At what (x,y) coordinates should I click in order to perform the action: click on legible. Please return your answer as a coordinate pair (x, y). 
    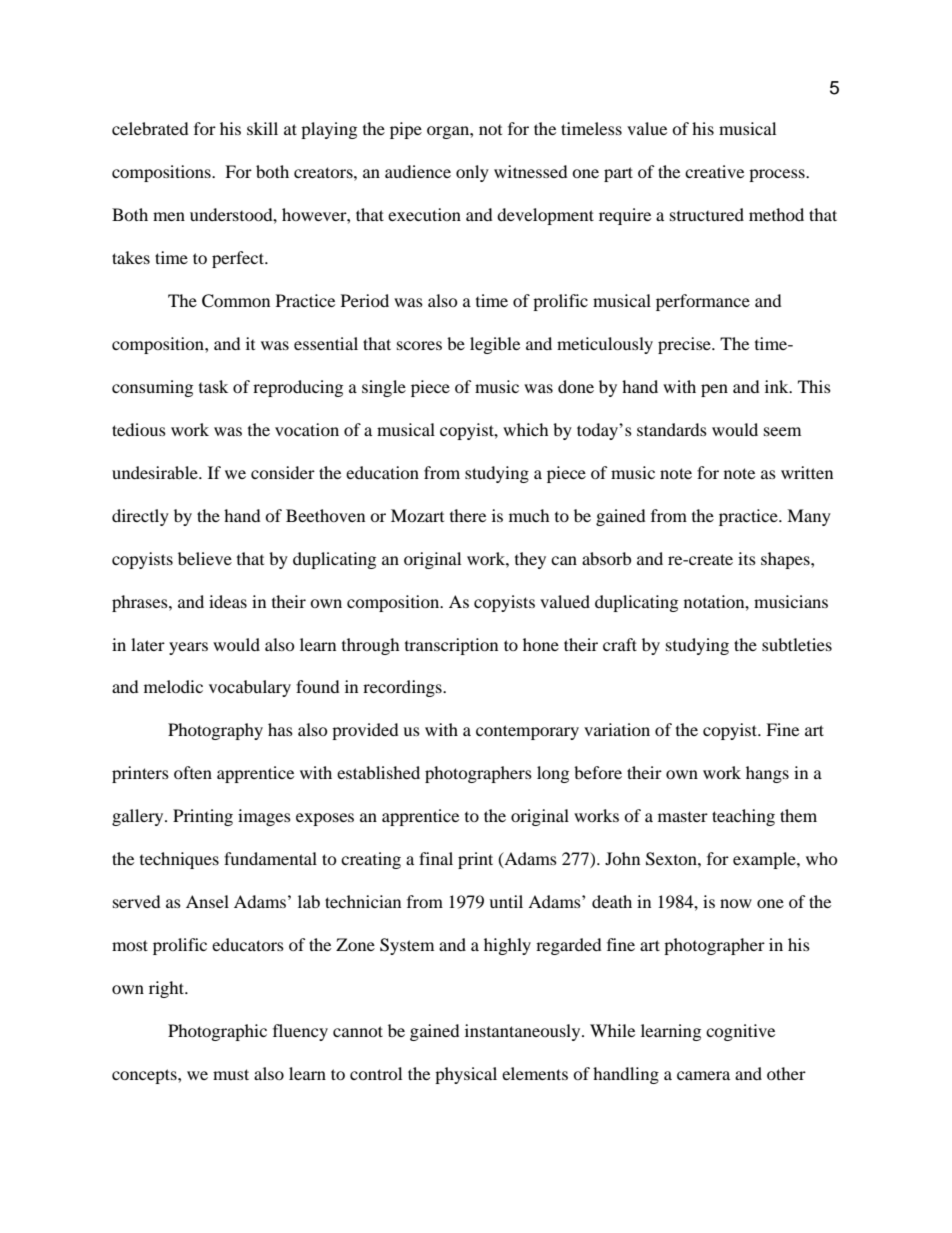
    Looking at the image, I should click on (495, 345).
